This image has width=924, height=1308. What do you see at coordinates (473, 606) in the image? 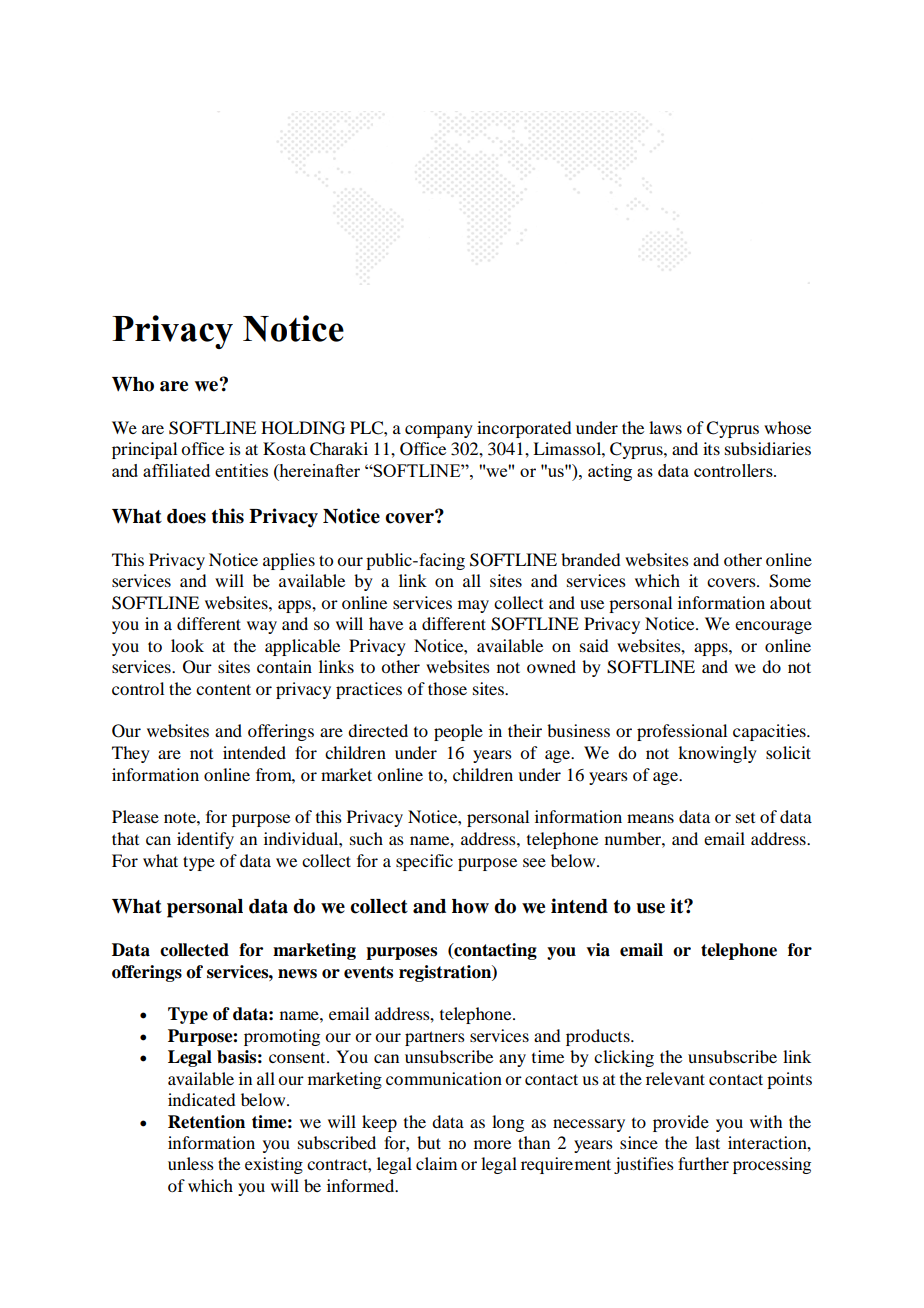
I see `may` at bounding box center [473, 606].
